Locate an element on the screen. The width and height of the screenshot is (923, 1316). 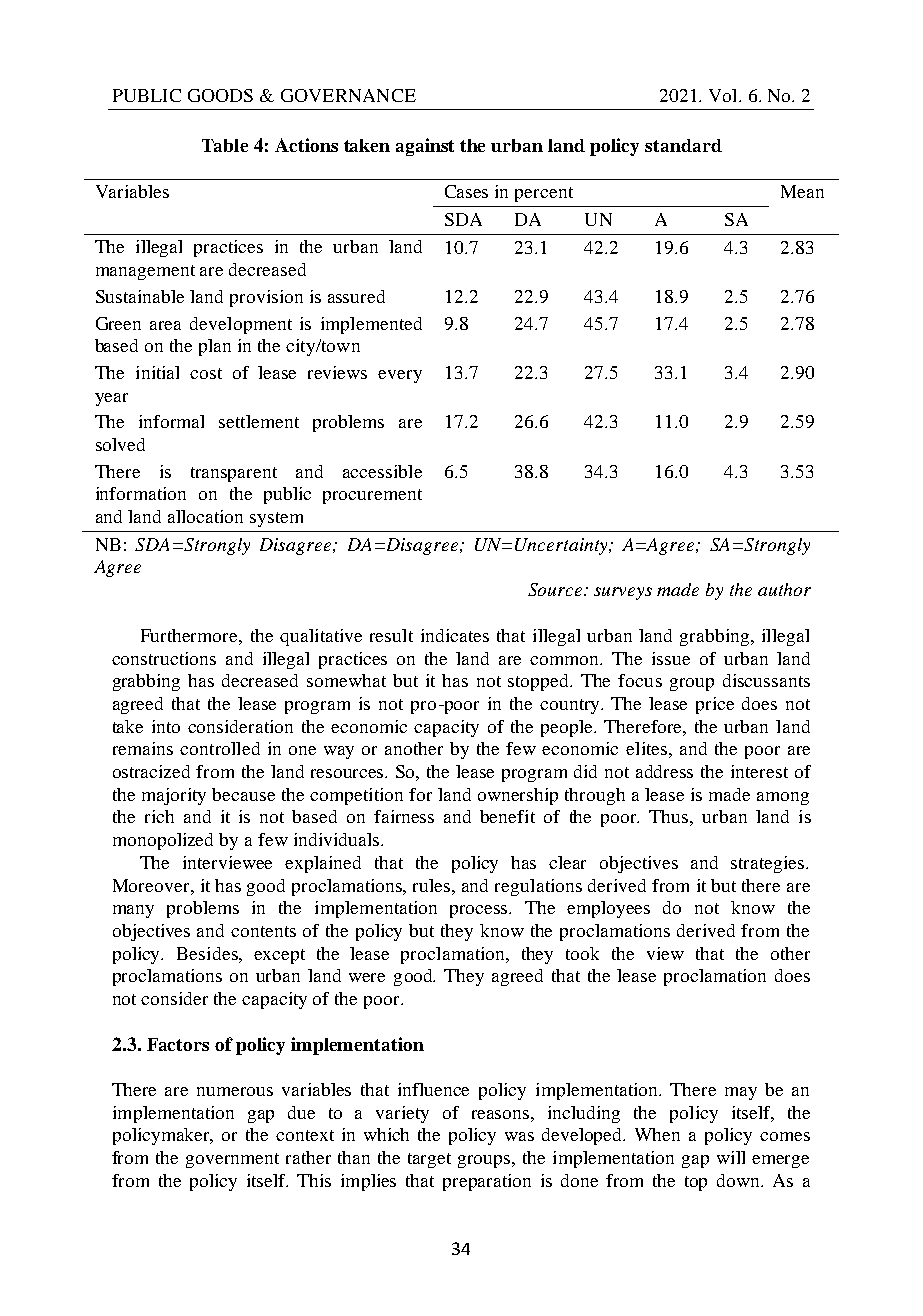
Table is located at coordinates (225, 145).
